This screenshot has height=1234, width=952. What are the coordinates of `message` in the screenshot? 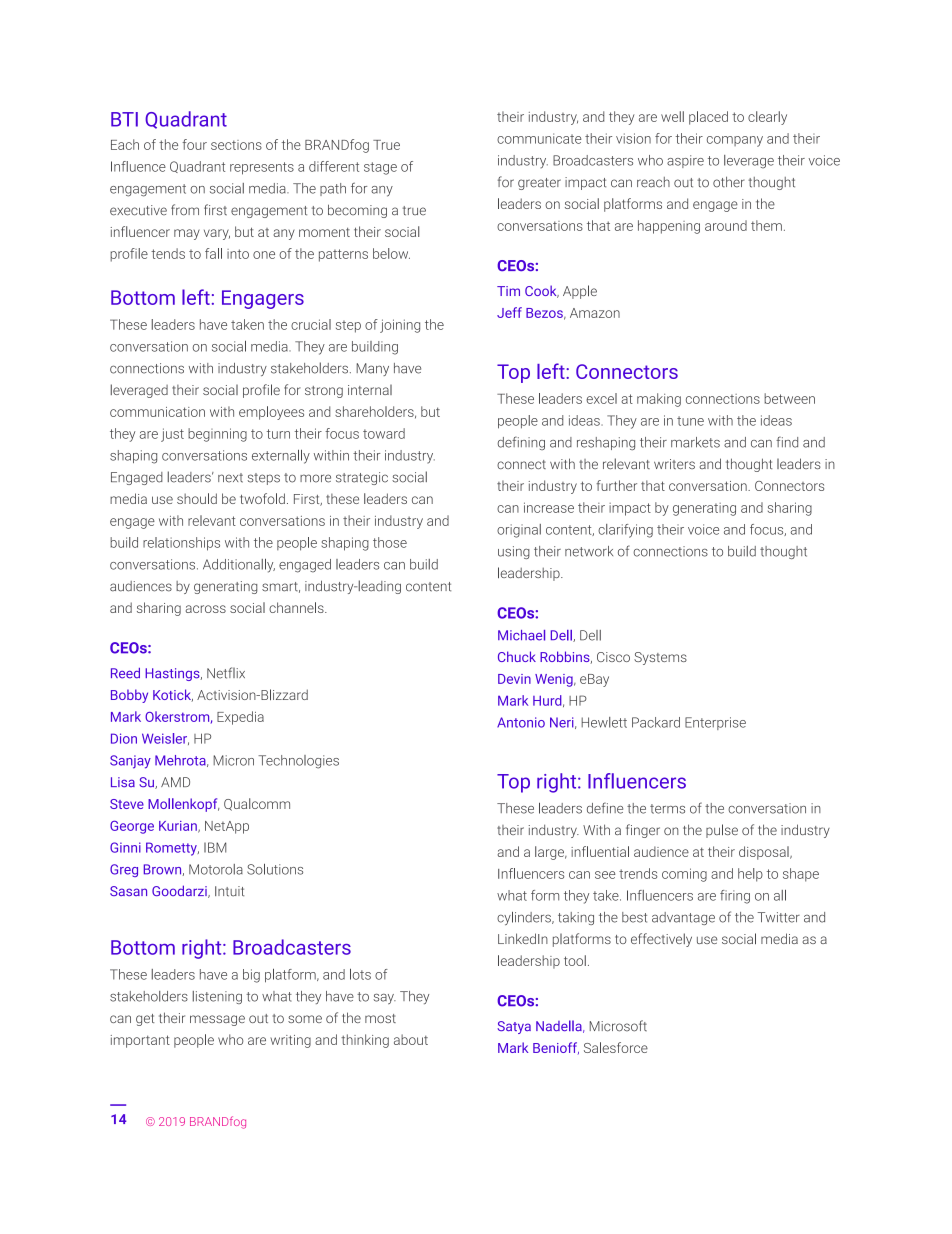 It's located at (217, 1020).
